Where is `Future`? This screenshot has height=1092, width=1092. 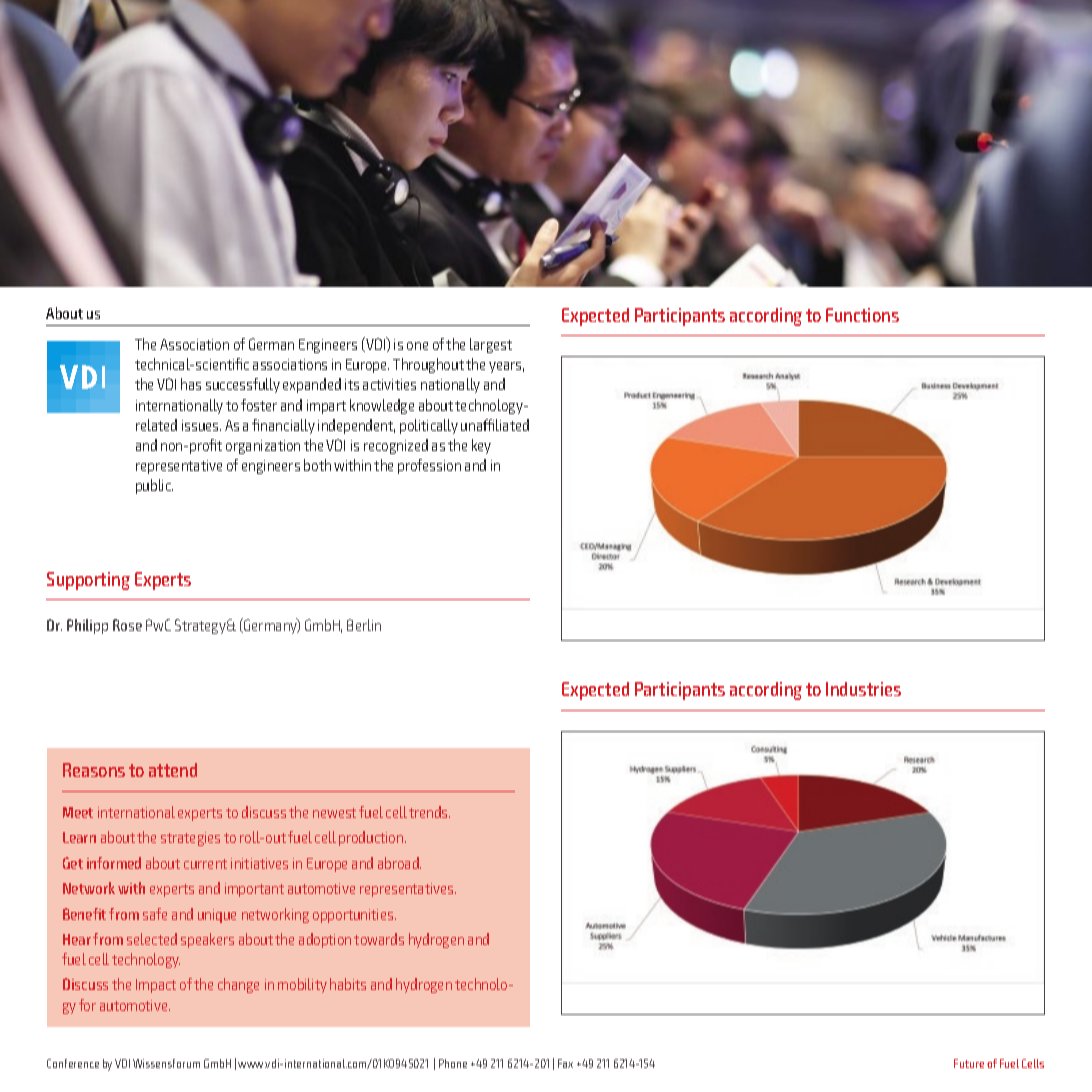
Future is located at coordinates (969, 1063).
